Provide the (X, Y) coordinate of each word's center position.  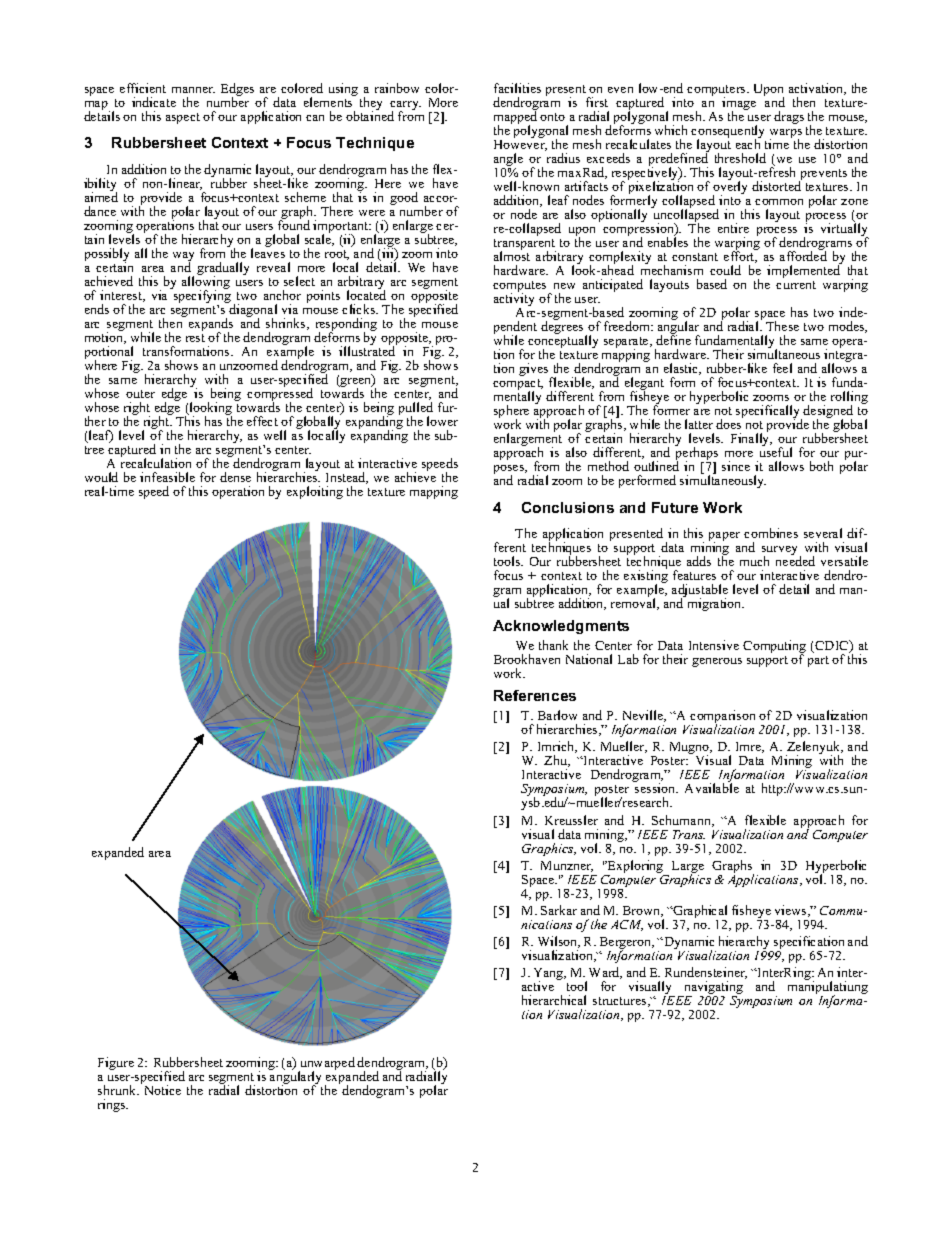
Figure (116, 1063)
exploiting (315, 492)
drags (789, 117)
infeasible (167, 477)
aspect (183, 118)
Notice (163, 1090)
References (535, 695)
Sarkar (559, 910)
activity (514, 300)
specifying (201, 297)
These (782, 326)
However (520, 145)
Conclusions (568, 507)
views (792, 911)
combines (771, 533)
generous (717, 662)
